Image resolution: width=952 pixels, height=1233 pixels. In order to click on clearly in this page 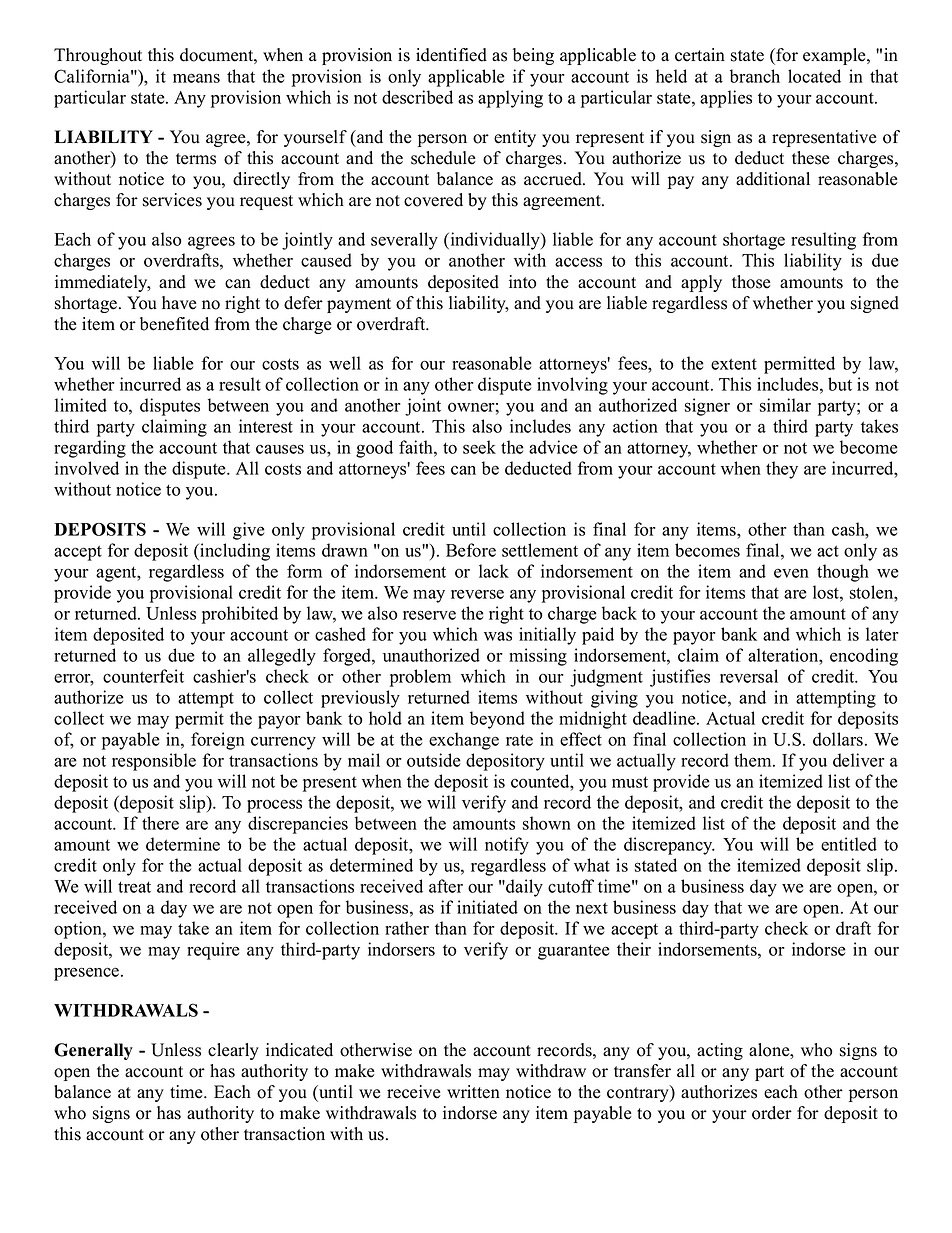, I will do `click(233, 1051)`.
